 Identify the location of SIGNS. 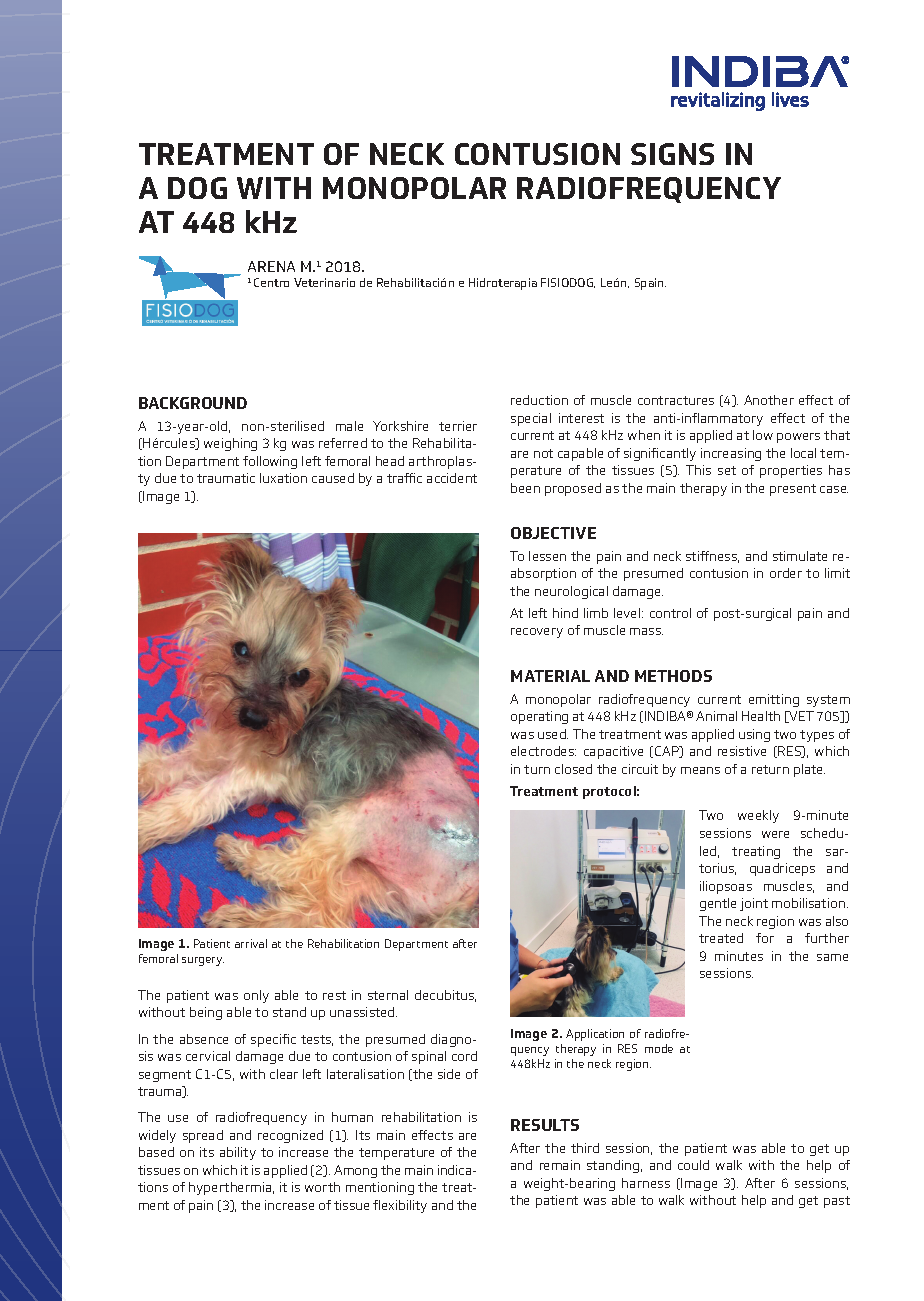
(672, 154).
